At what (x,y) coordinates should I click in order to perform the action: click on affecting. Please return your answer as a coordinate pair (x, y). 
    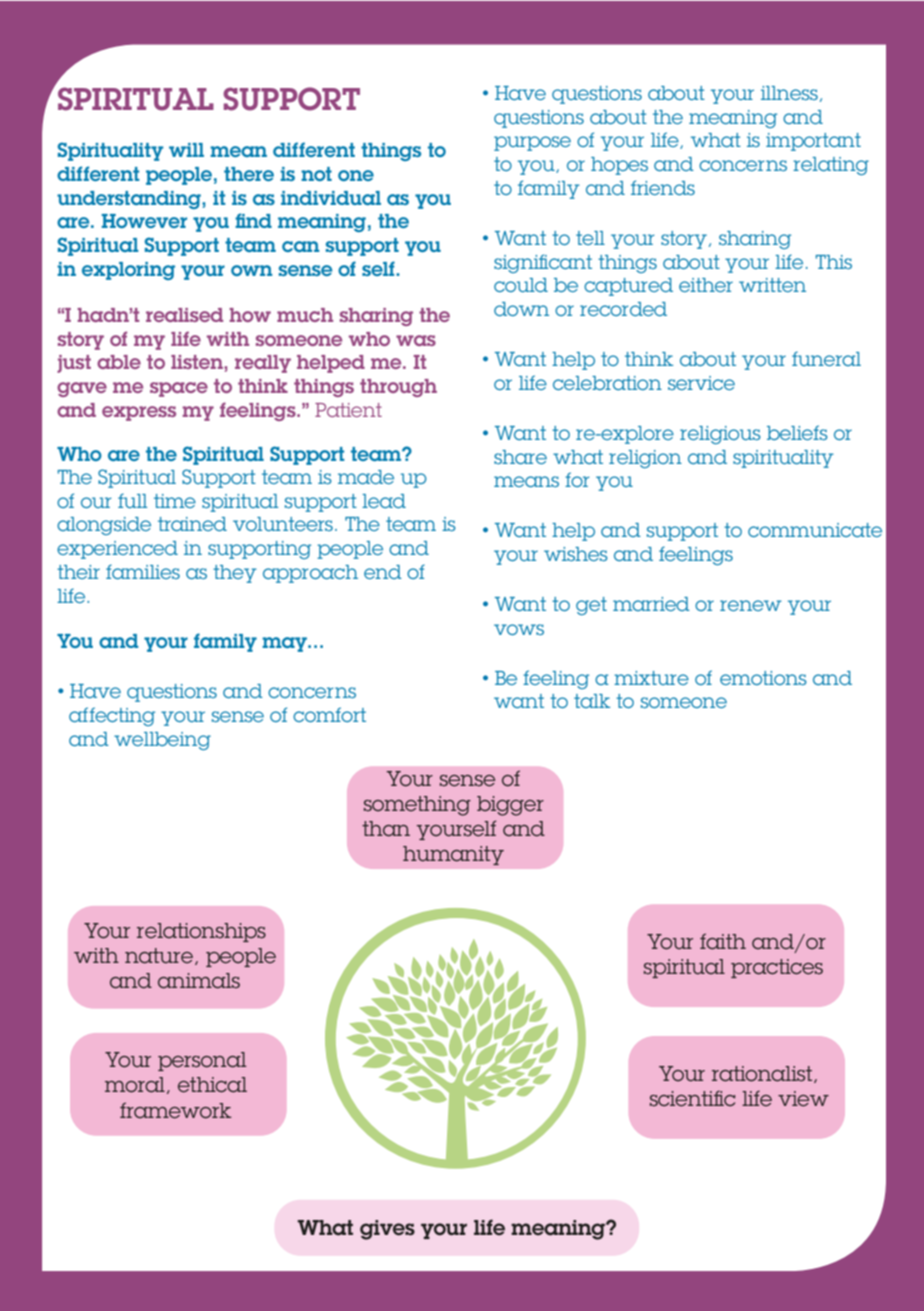
    Looking at the image, I should click on (112, 716).
